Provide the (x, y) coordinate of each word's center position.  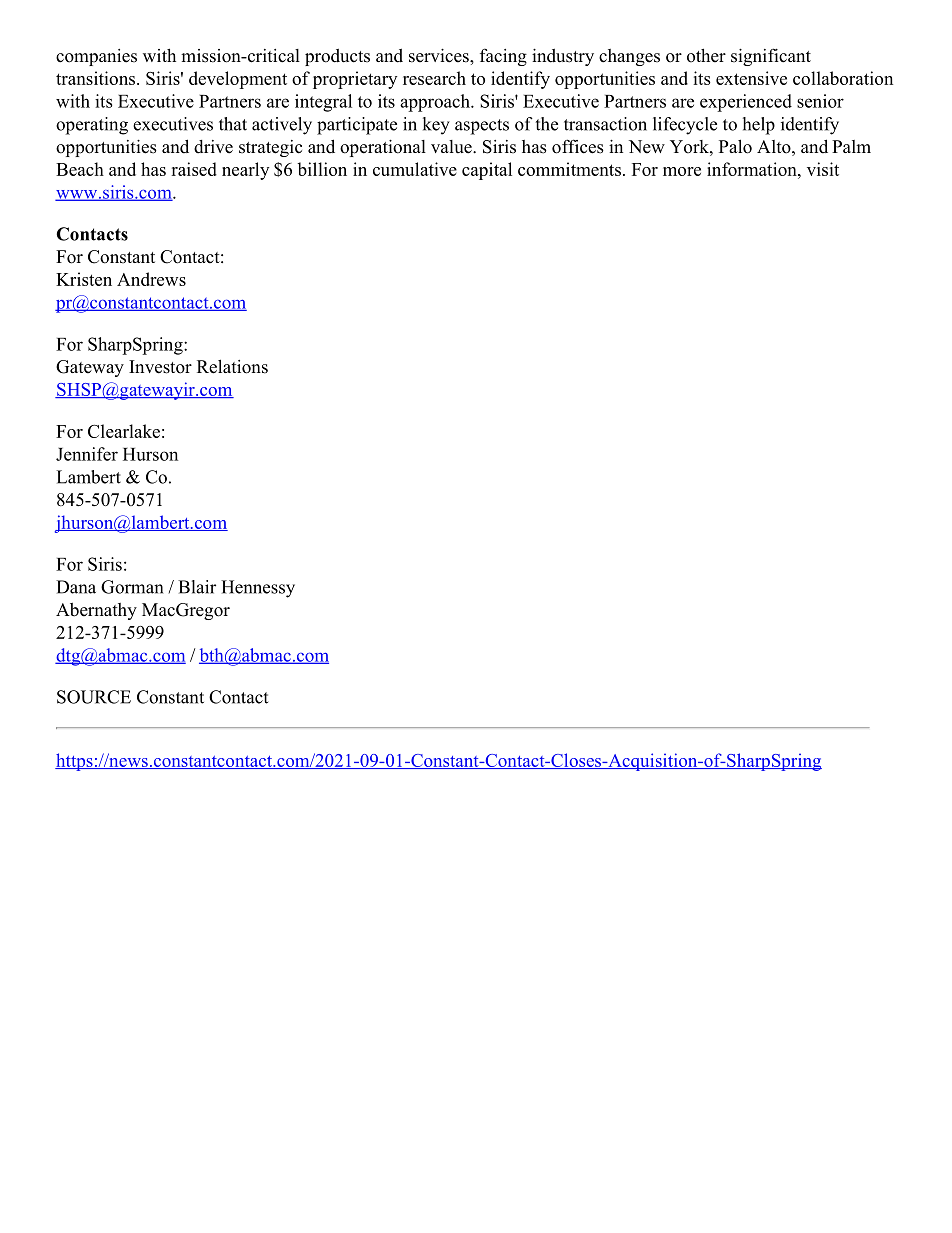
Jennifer (87, 454)
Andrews (151, 279)
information (753, 169)
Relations (232, 366)
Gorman (132, 587)
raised (194, 169)
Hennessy (258, 589)
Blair (197, 587)
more (682, 171)
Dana (76, 587)
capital (487, 171)
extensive (751, 78)
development (238, 80)
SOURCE (94, 697)
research (434, 78)
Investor (160, 367)
